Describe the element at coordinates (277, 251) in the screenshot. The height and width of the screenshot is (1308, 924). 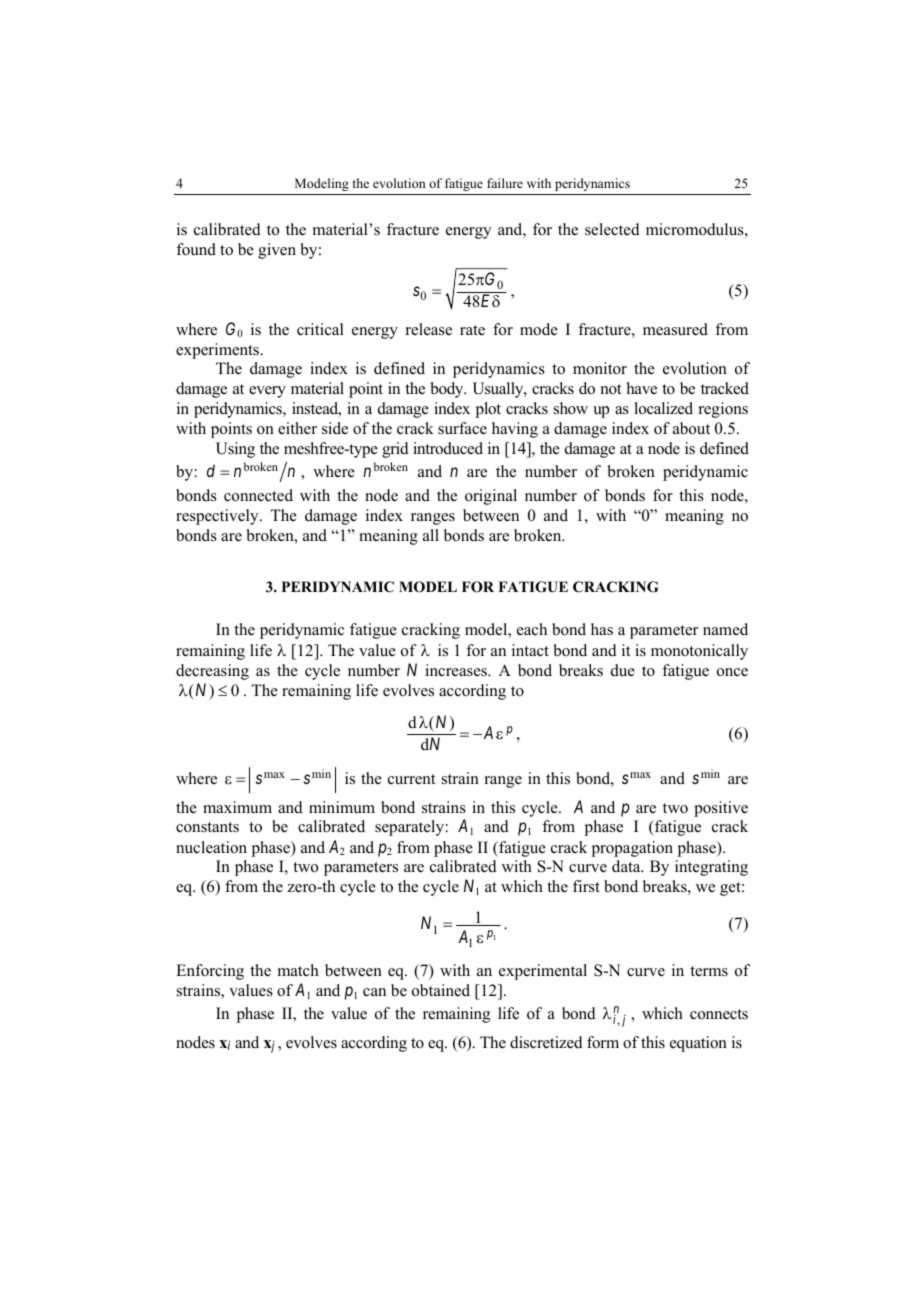
I see `given` at that location.
